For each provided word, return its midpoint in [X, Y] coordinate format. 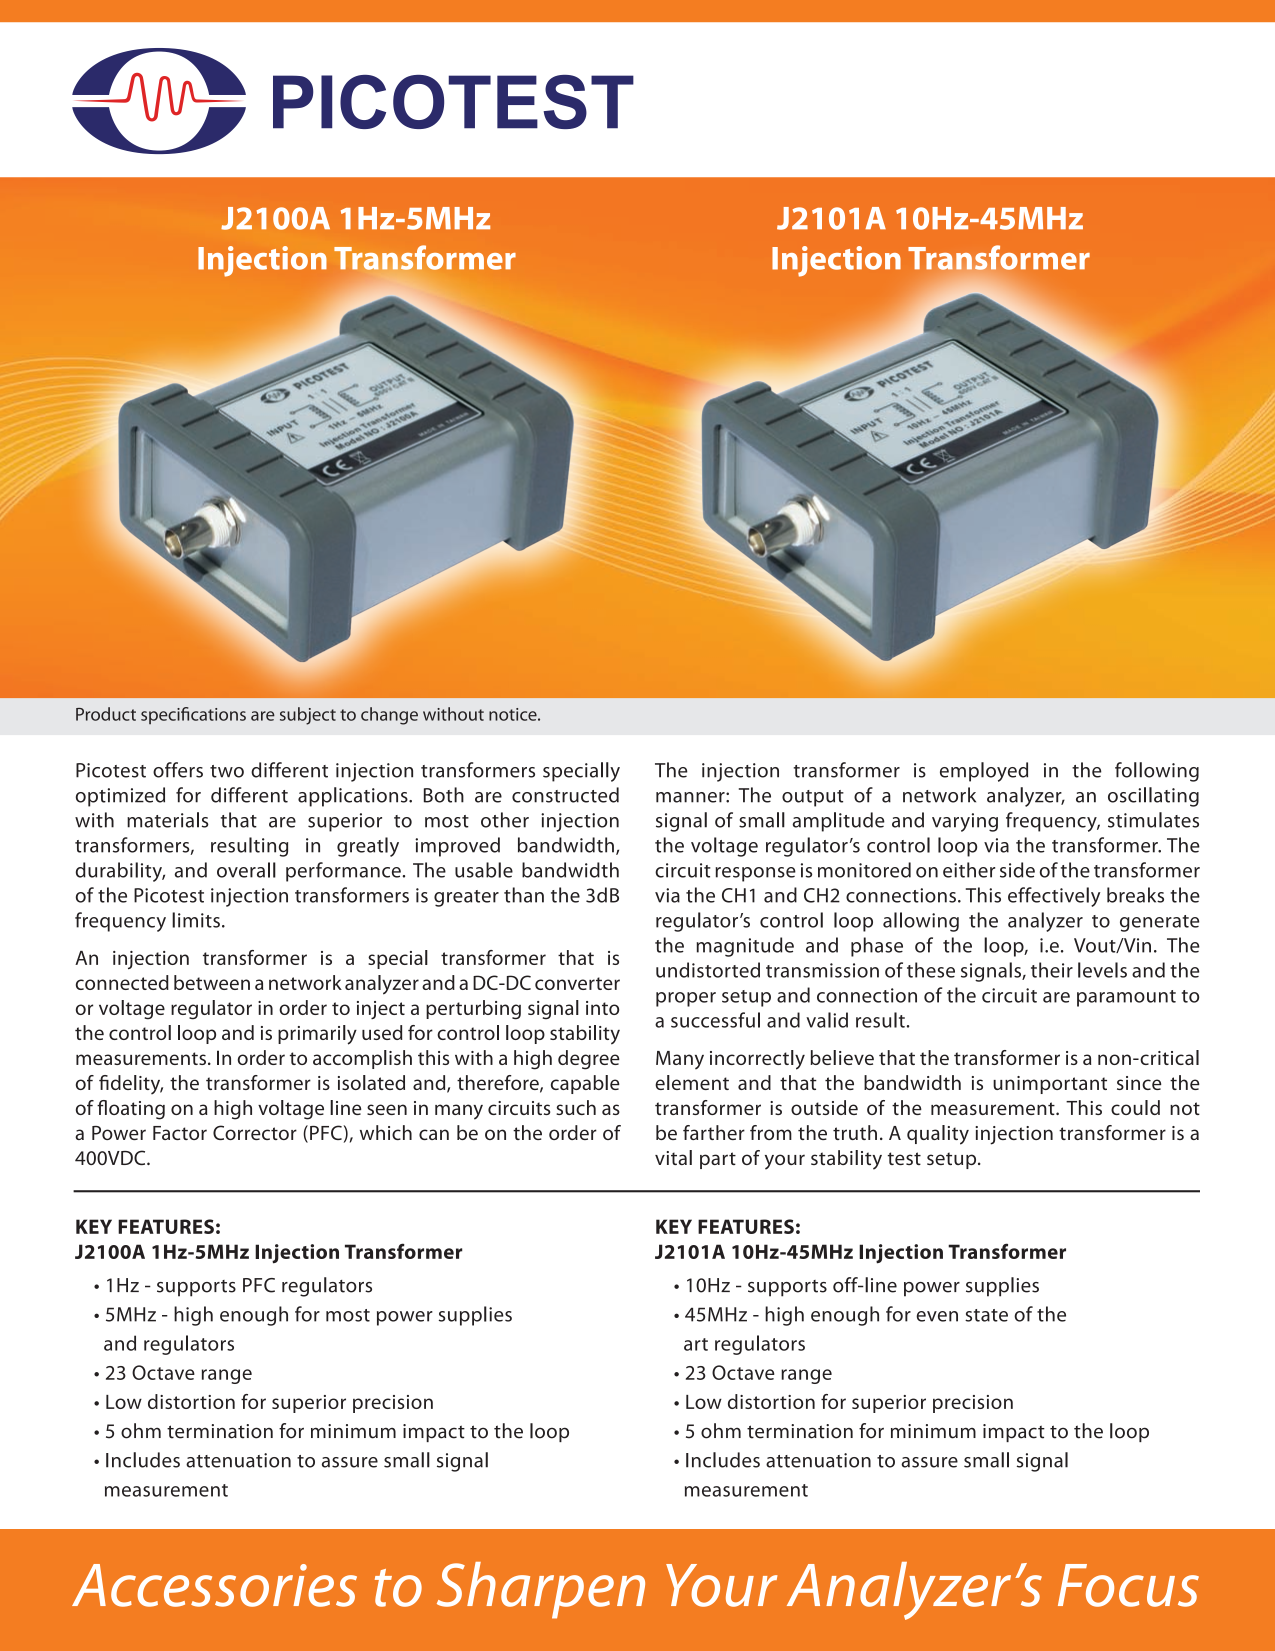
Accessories [214, 1585]
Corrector [255, 1132]
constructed [565, 795]
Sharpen [541, 1590]
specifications [193, 715]
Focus [1128, 1585]
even [937, 1316]
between [212, 982]
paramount [1126, 998]
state [986, 1315]
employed [984, 772]
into [602, 1008]
